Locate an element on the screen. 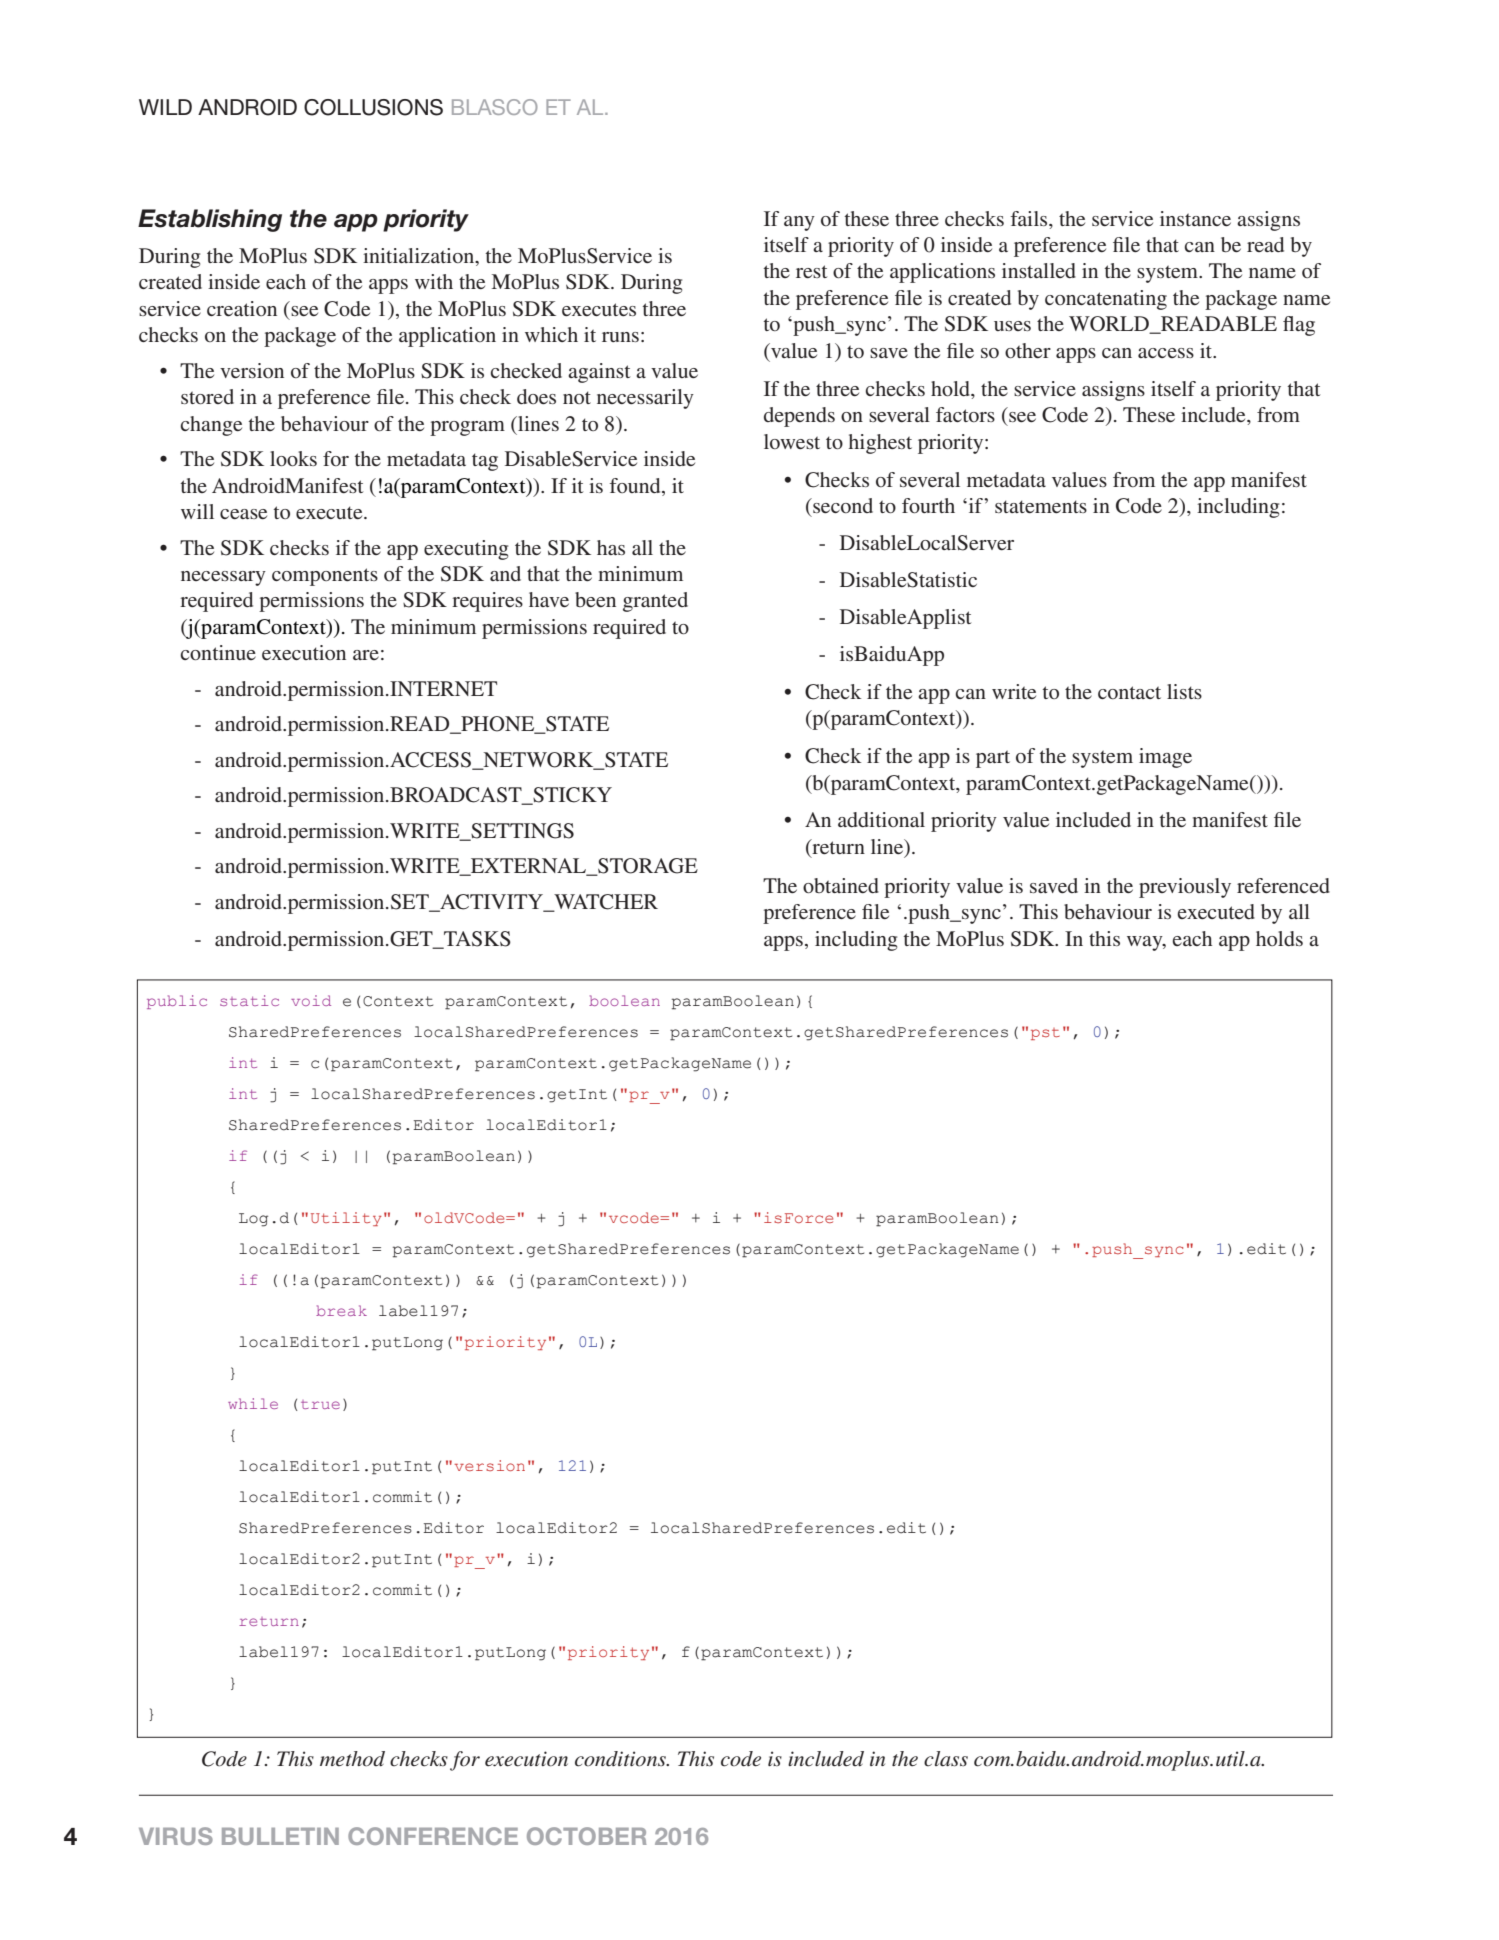  Establishing is located at coordinates (210, 220).
